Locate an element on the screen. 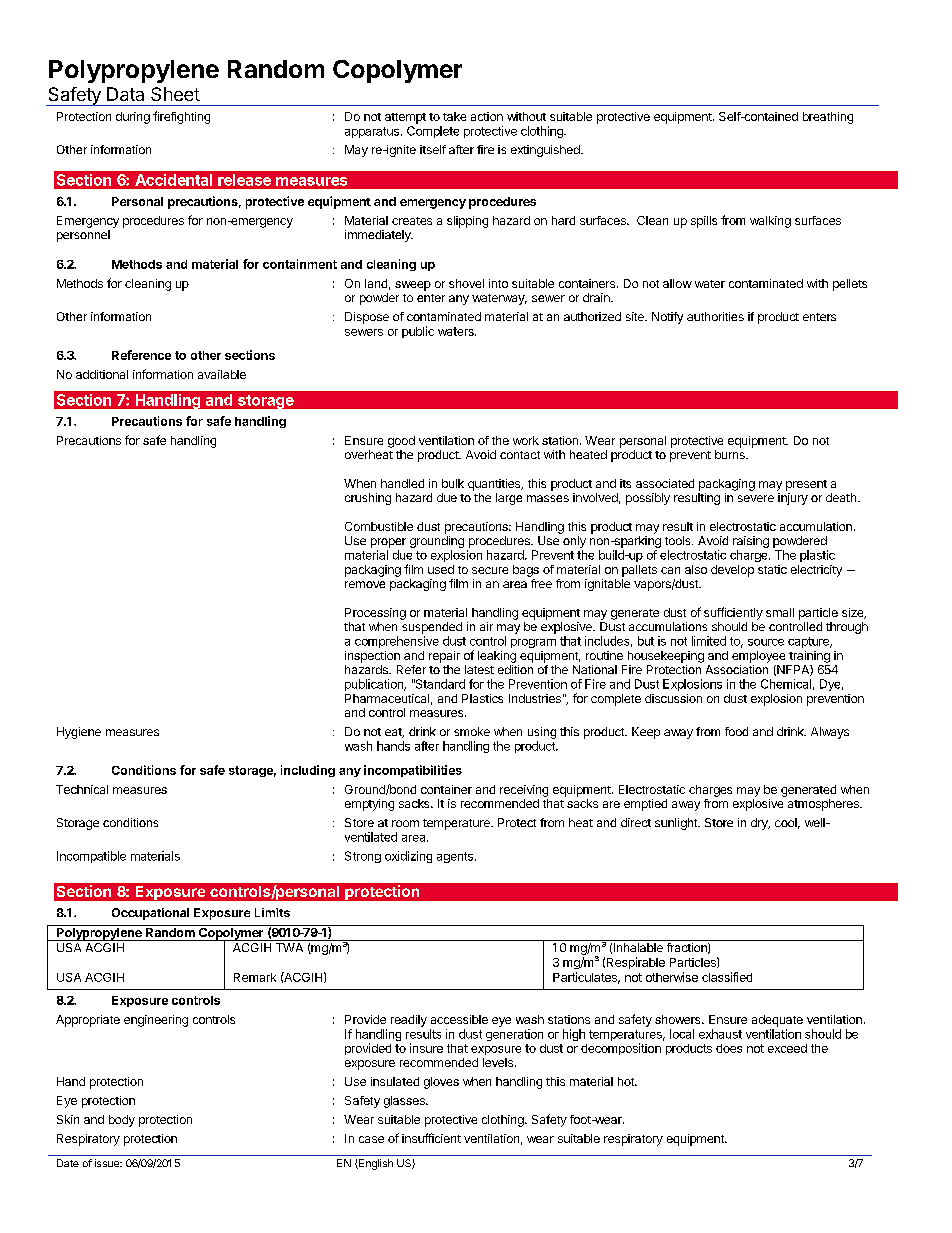  Technical is located at coordinates (82, 789).
